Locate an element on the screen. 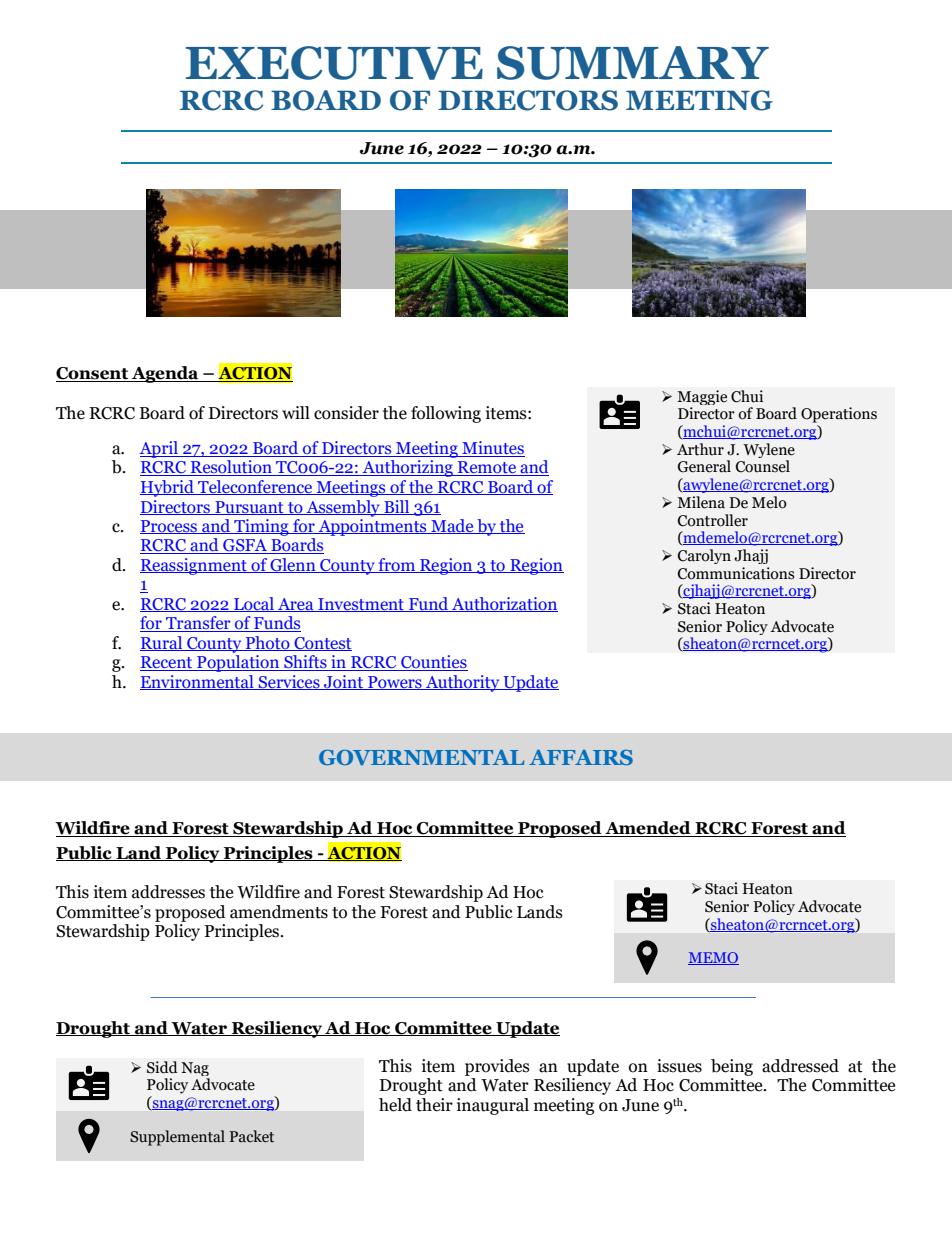  SUMMARY is located at coordinates (633, 63).
